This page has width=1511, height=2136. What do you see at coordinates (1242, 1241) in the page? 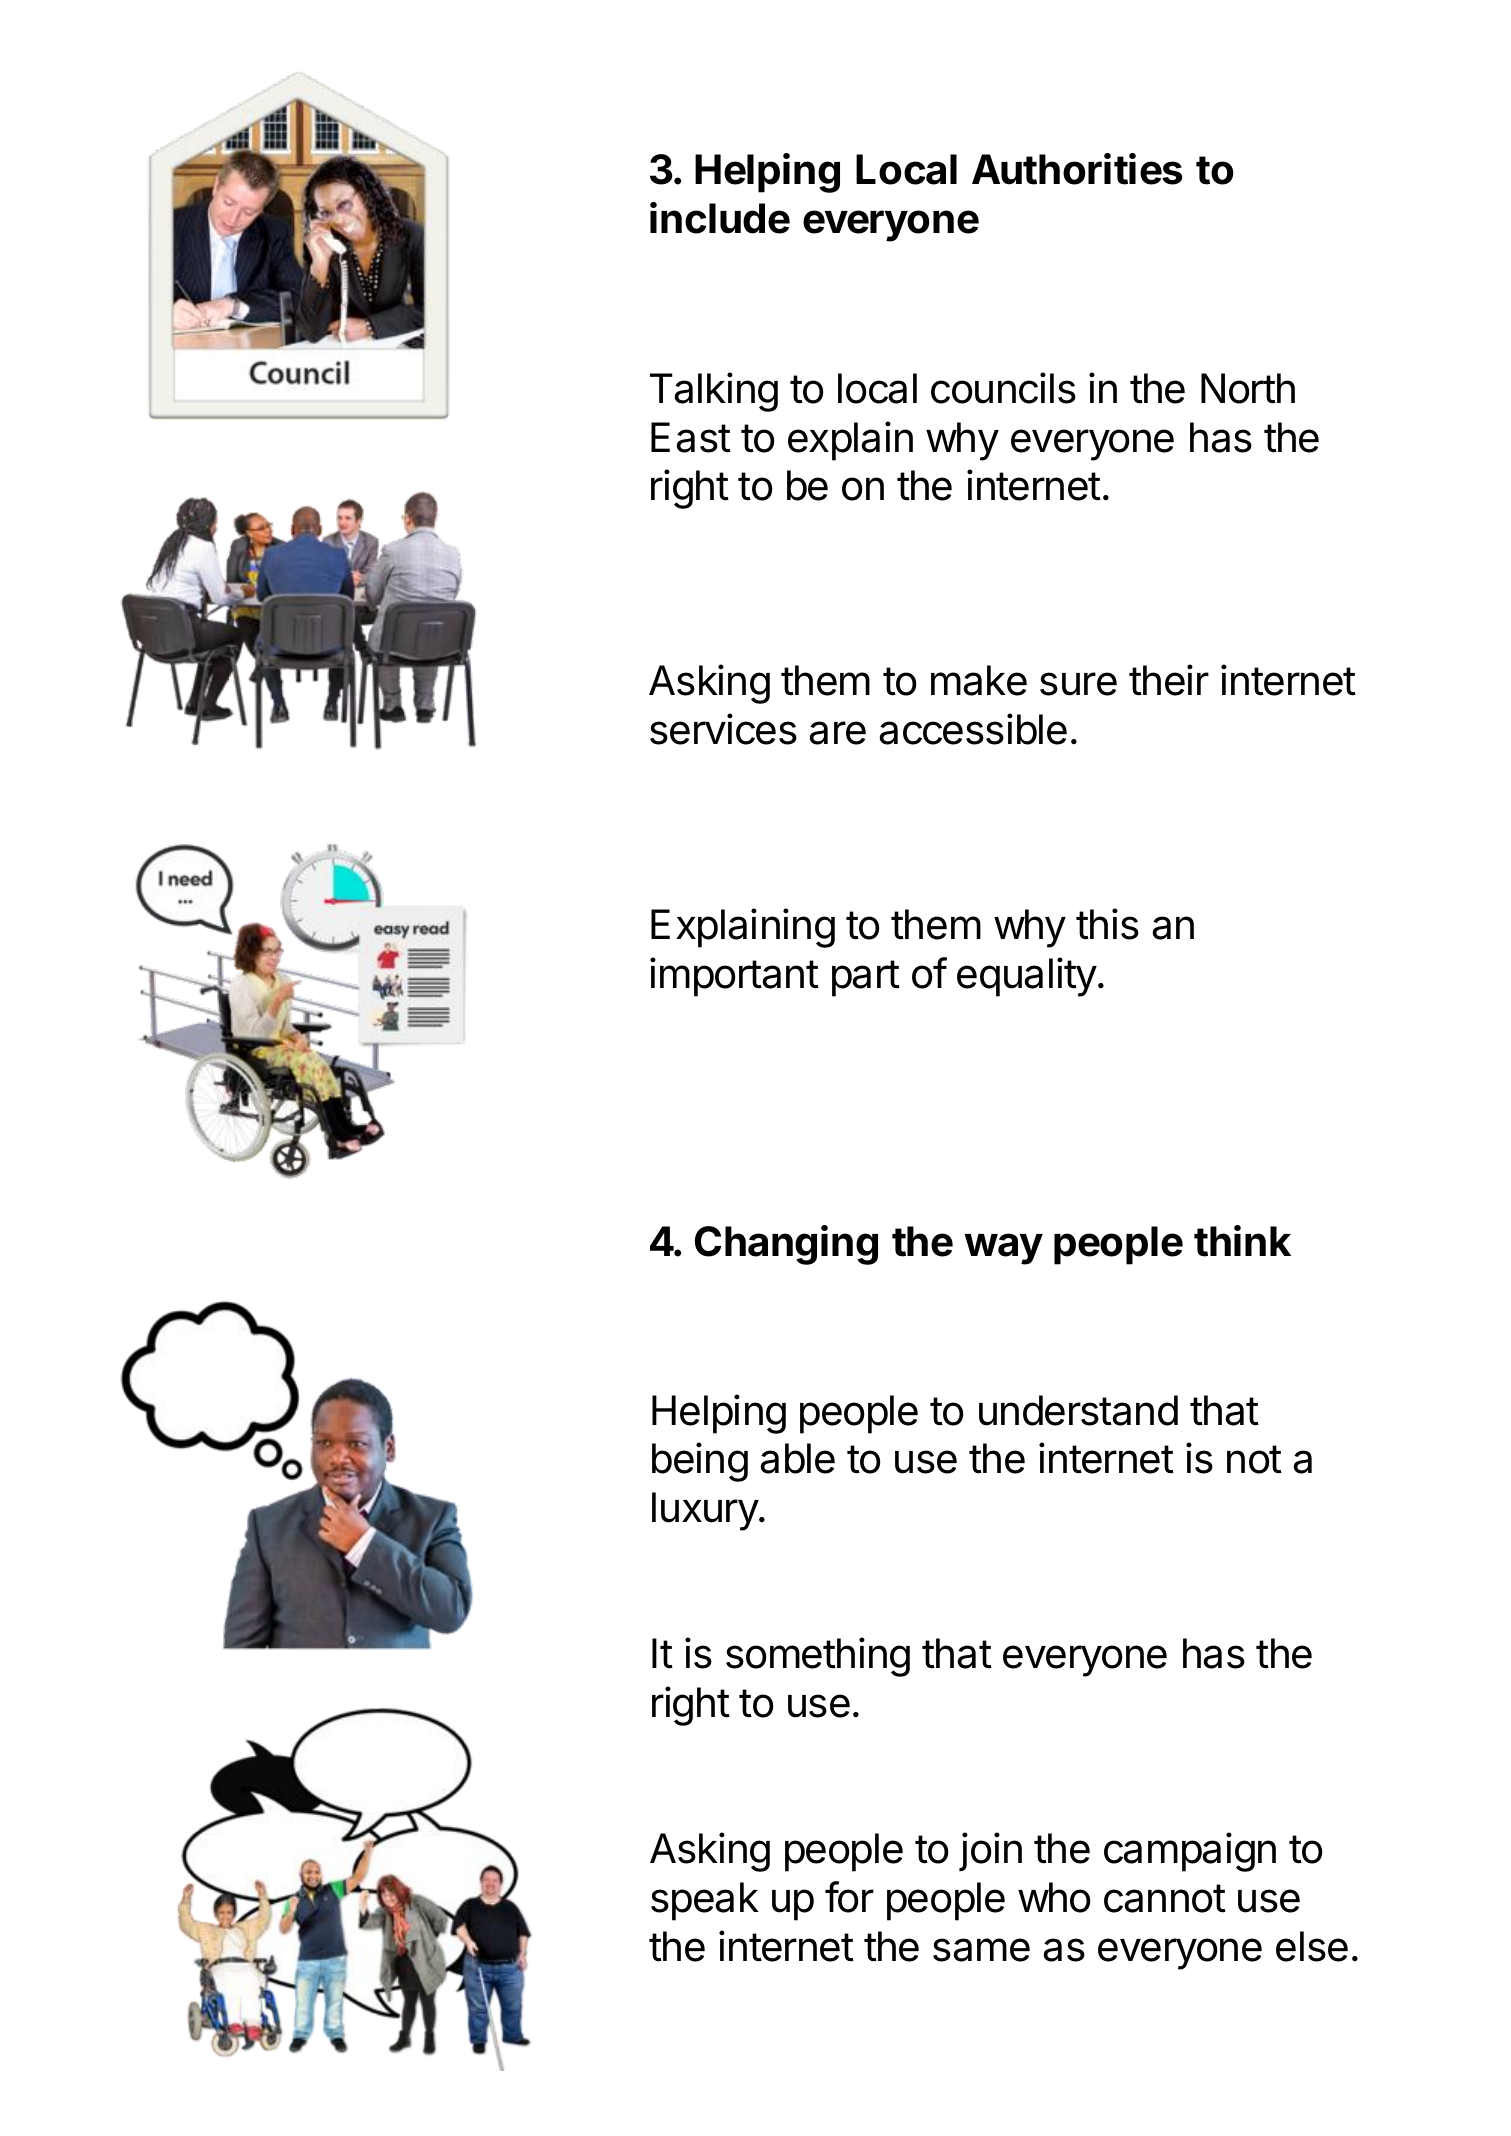
I see `think` at bounding box center [1242, 1241].
